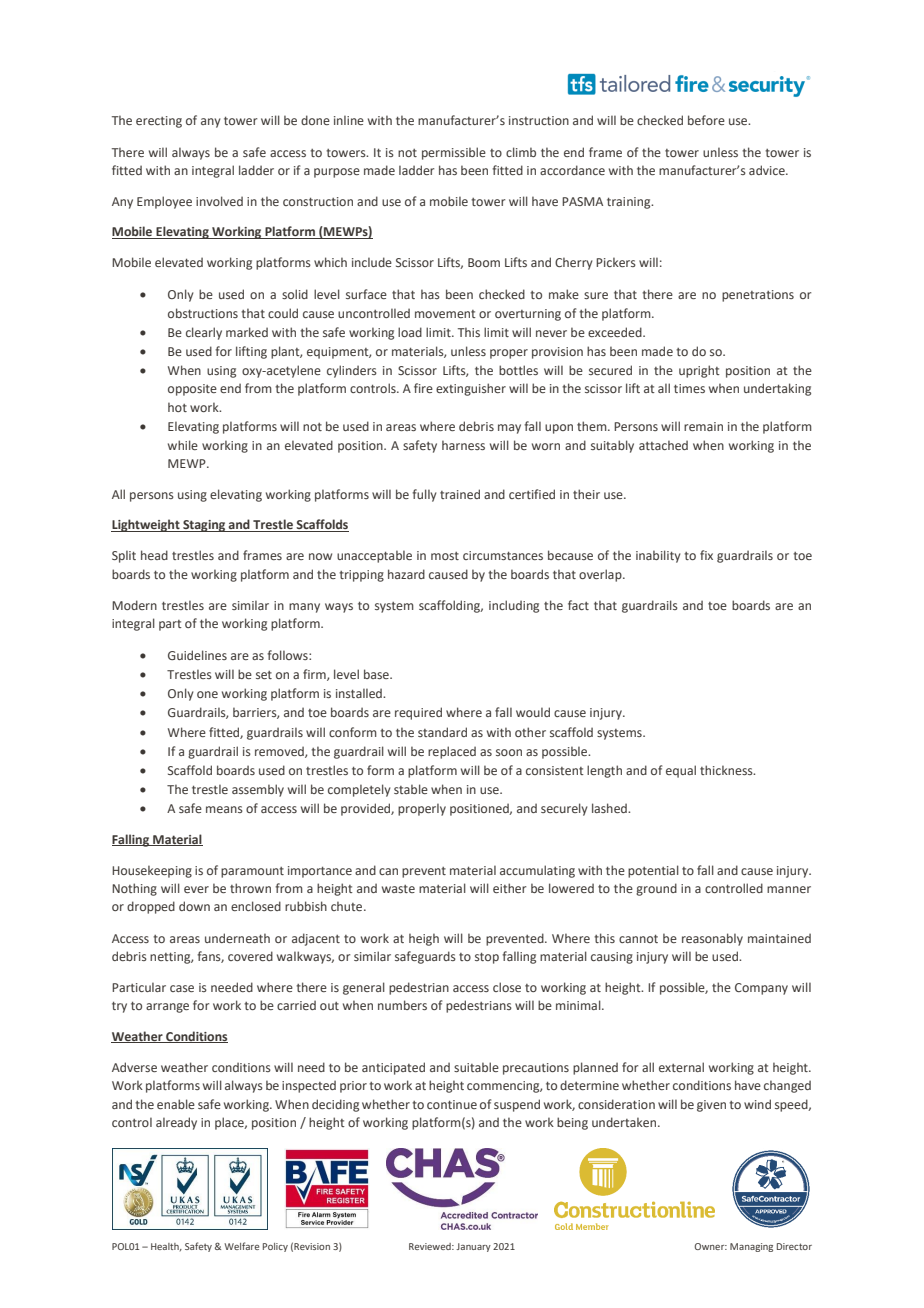 This screenshot has width=924, height=1308. What do you see at coordinates (727, 770) in the screenshot?
I see `thickness` at bounding box center [727, 770].
